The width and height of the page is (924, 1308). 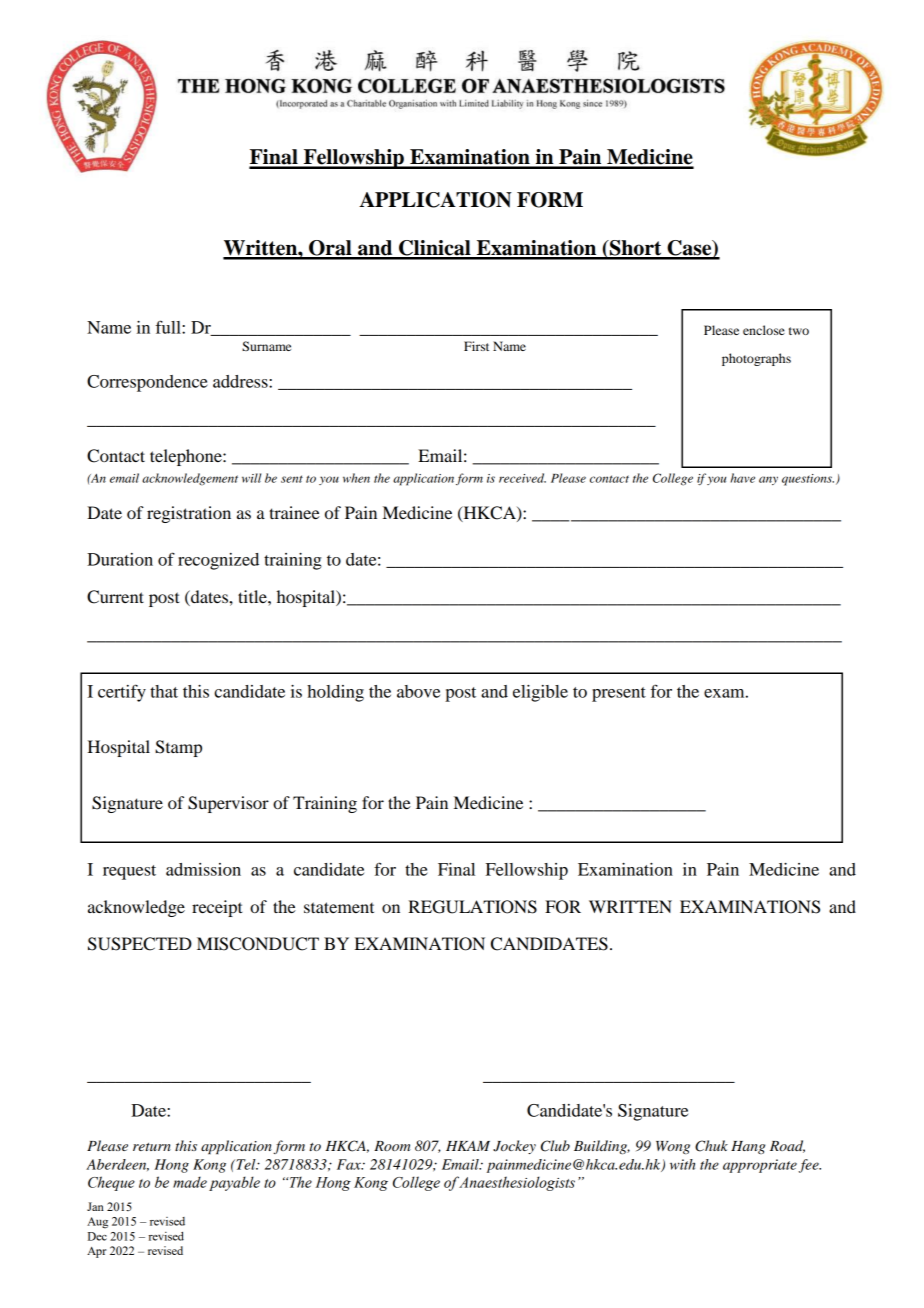 I want to click on eligible, so click(x=540, y=693).
